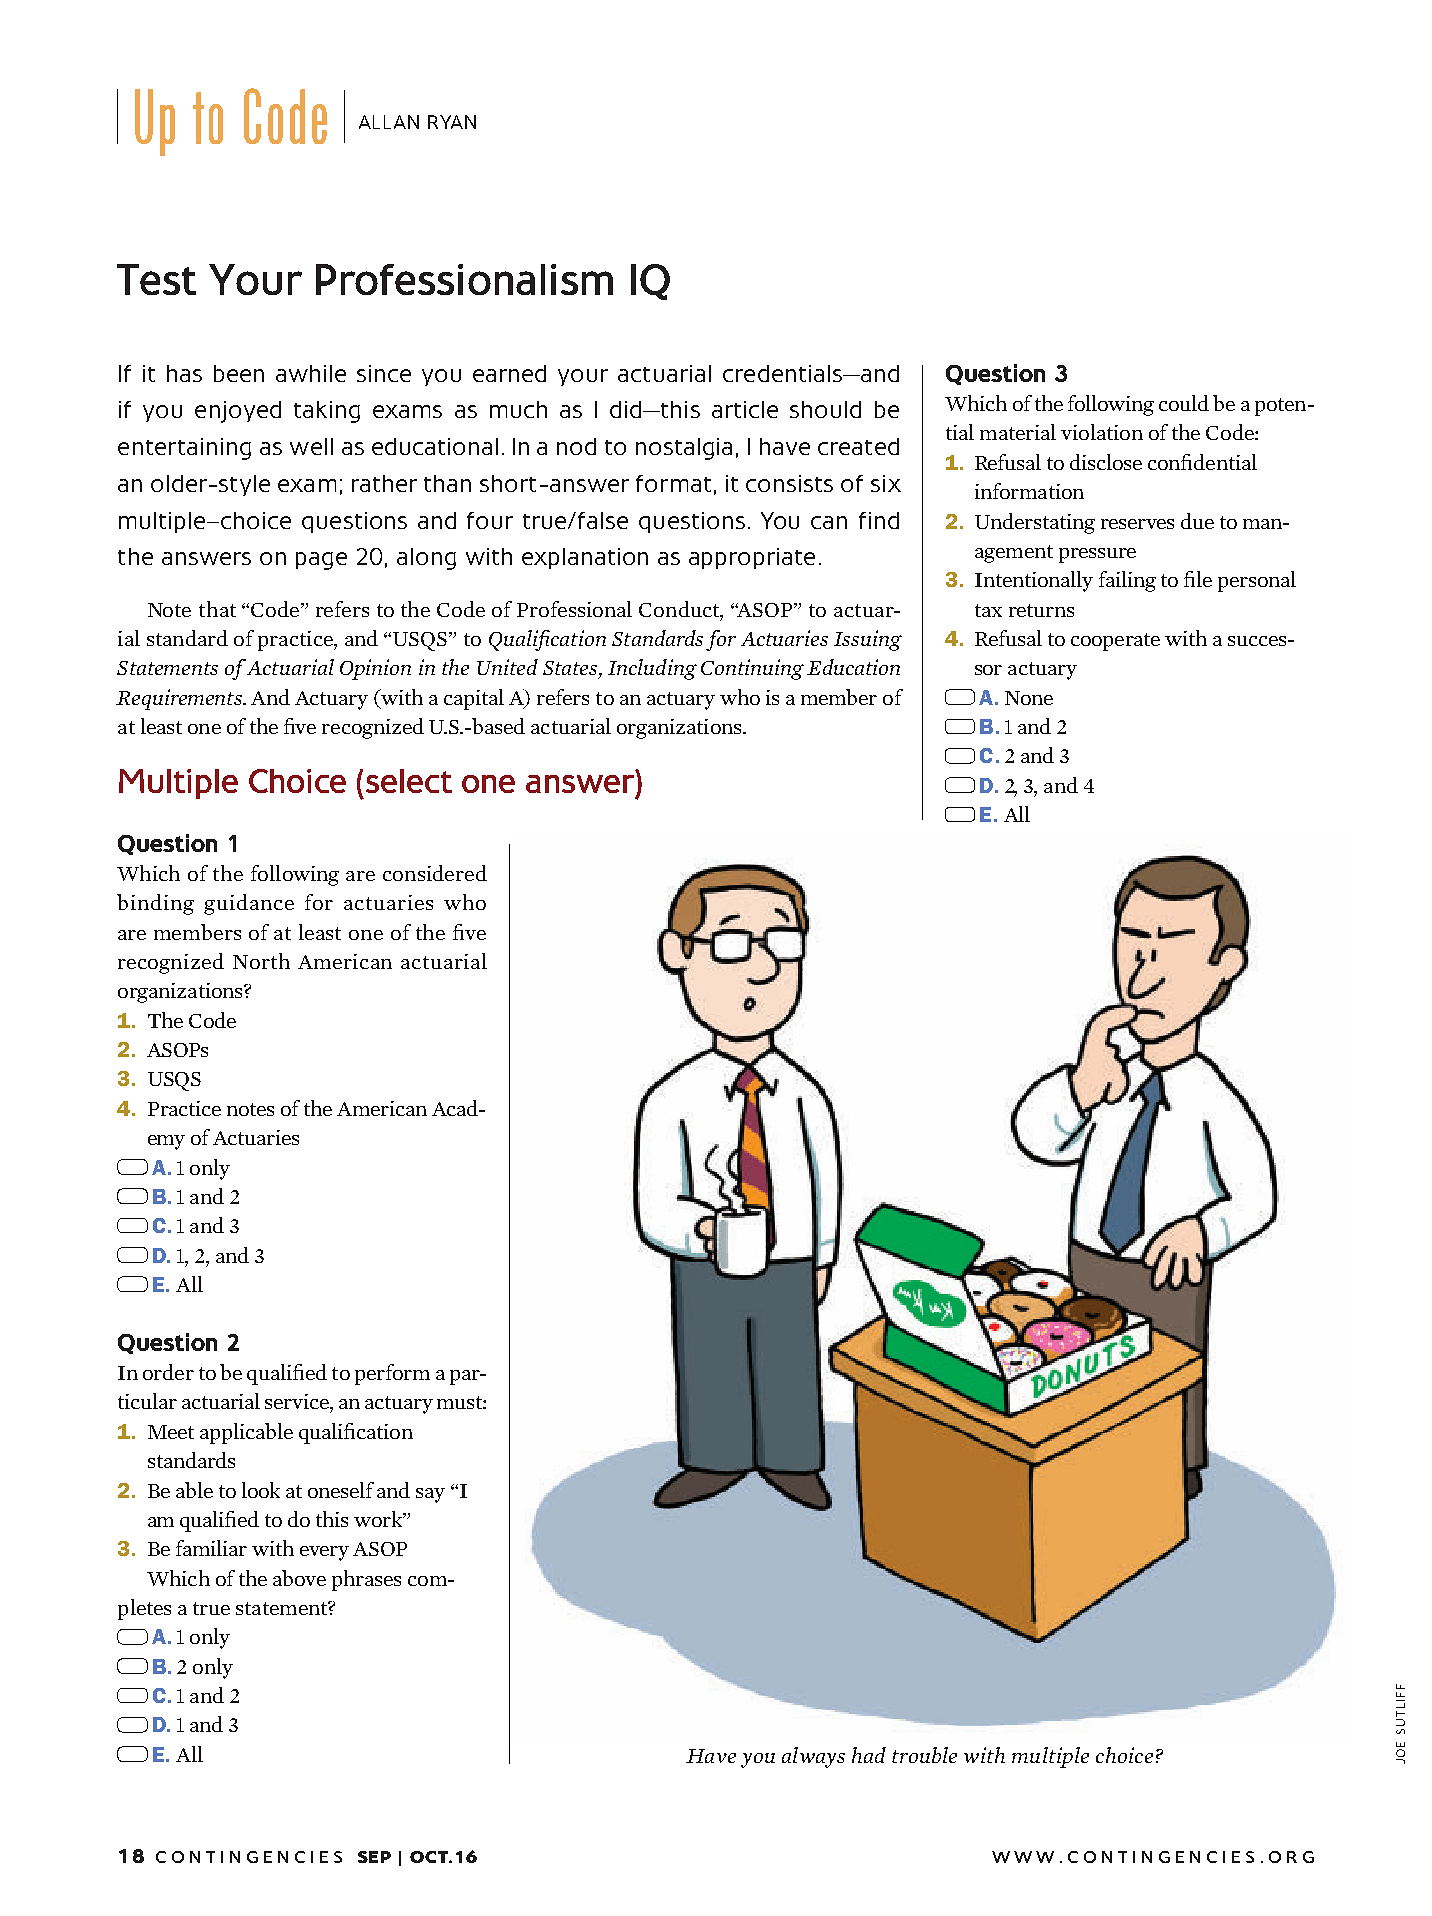 The width and height of the screenshot is (1432, 1916). I want to click on could, so click(1184, 403).
